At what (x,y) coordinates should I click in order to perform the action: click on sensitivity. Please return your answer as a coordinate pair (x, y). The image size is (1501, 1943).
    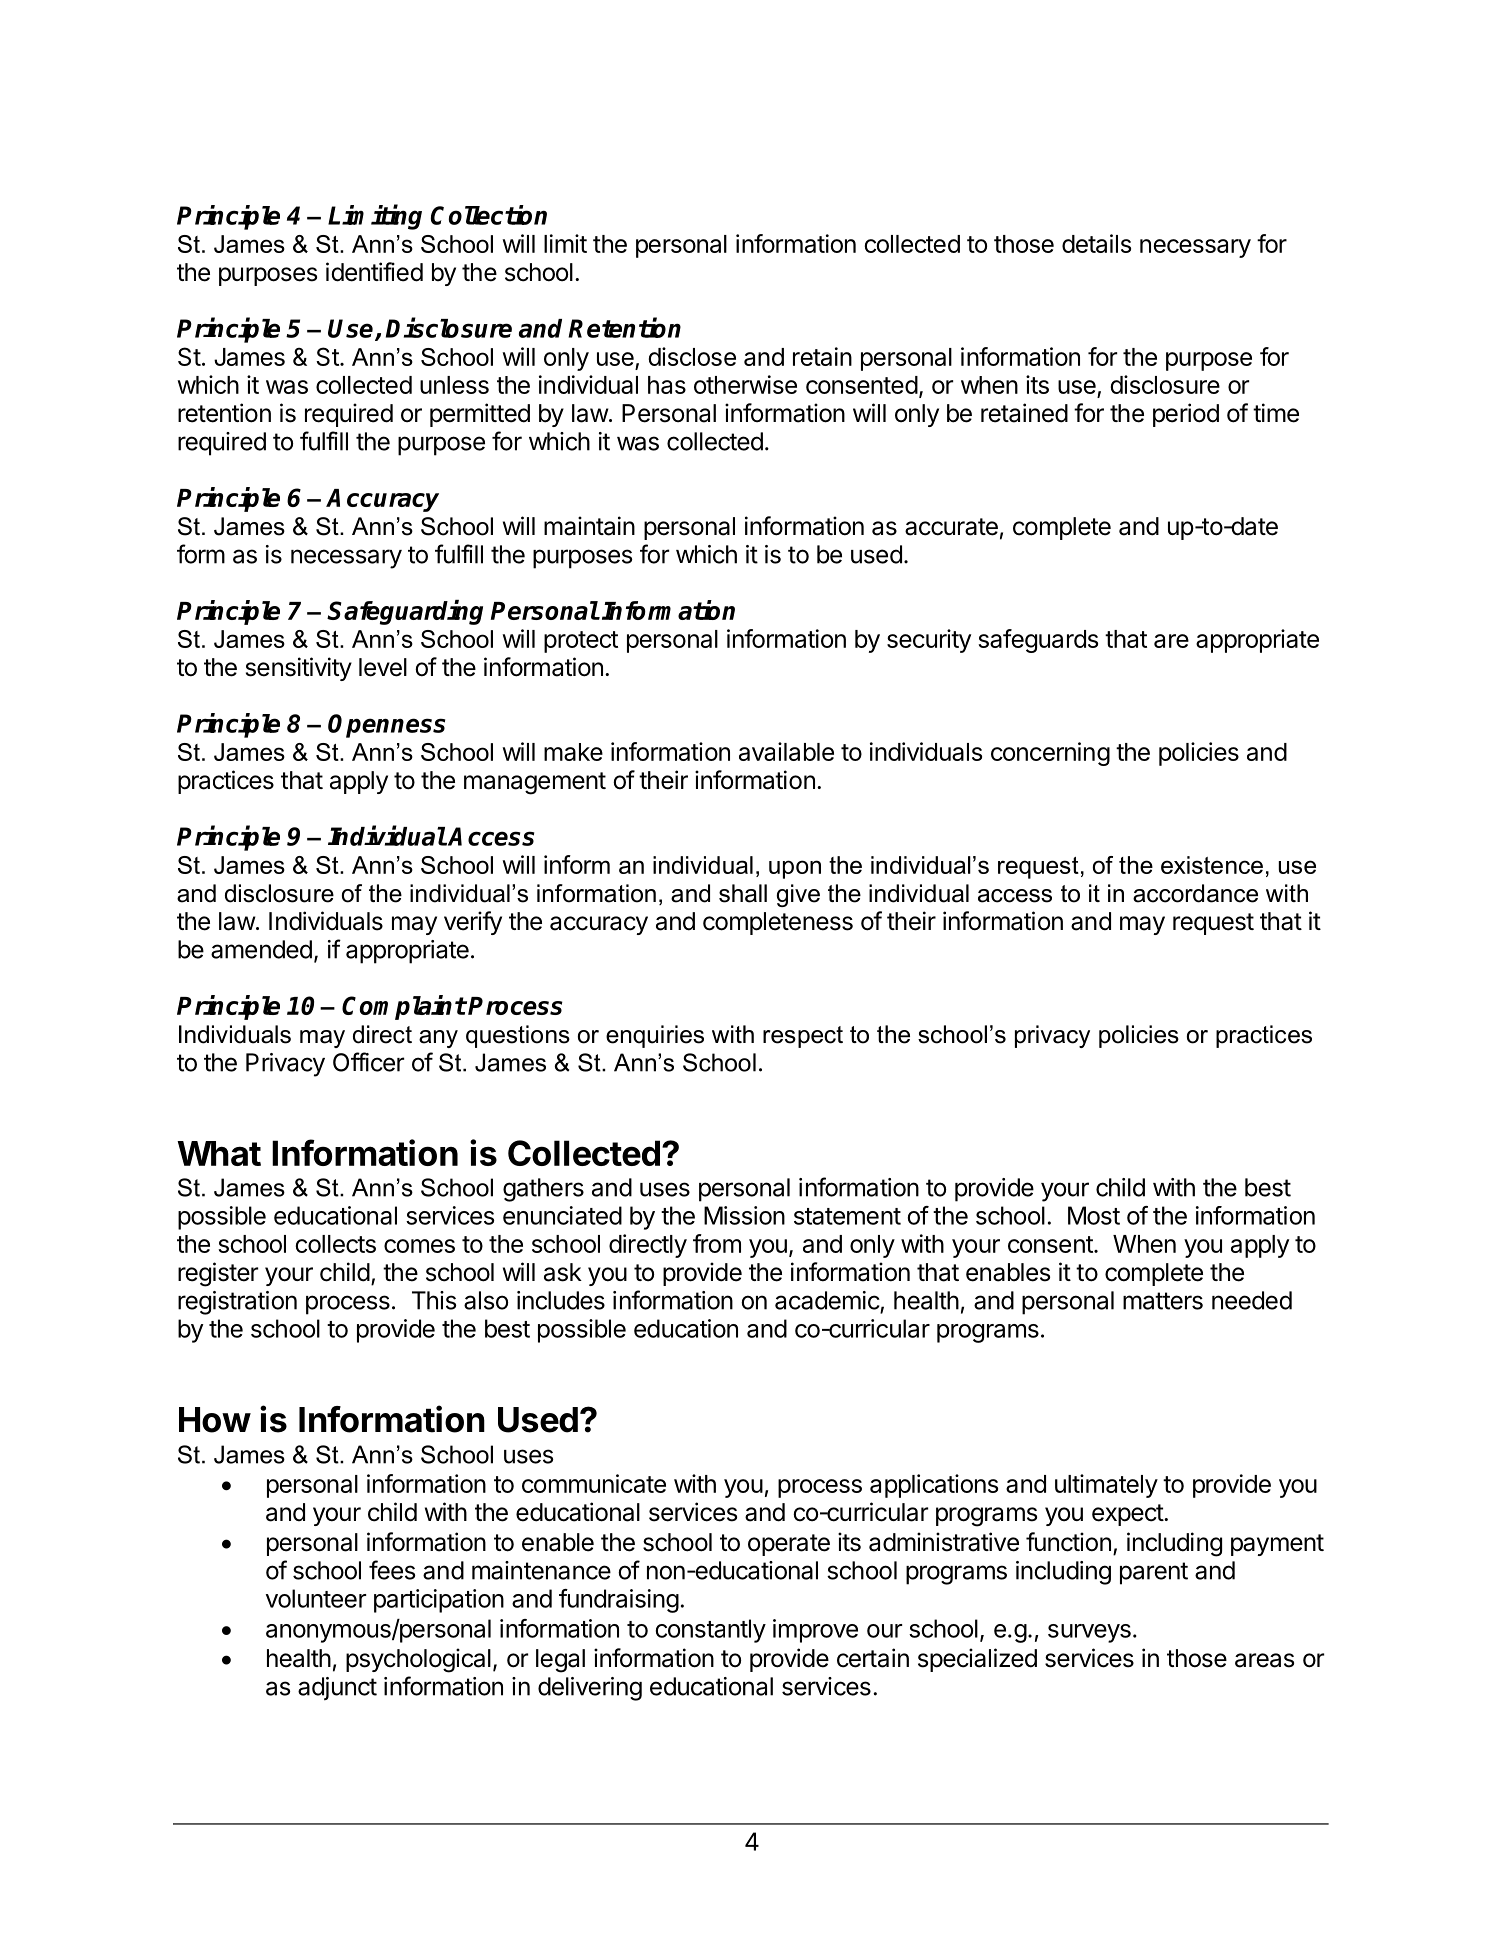
    Looking at the image, I should click on (299, 669).
